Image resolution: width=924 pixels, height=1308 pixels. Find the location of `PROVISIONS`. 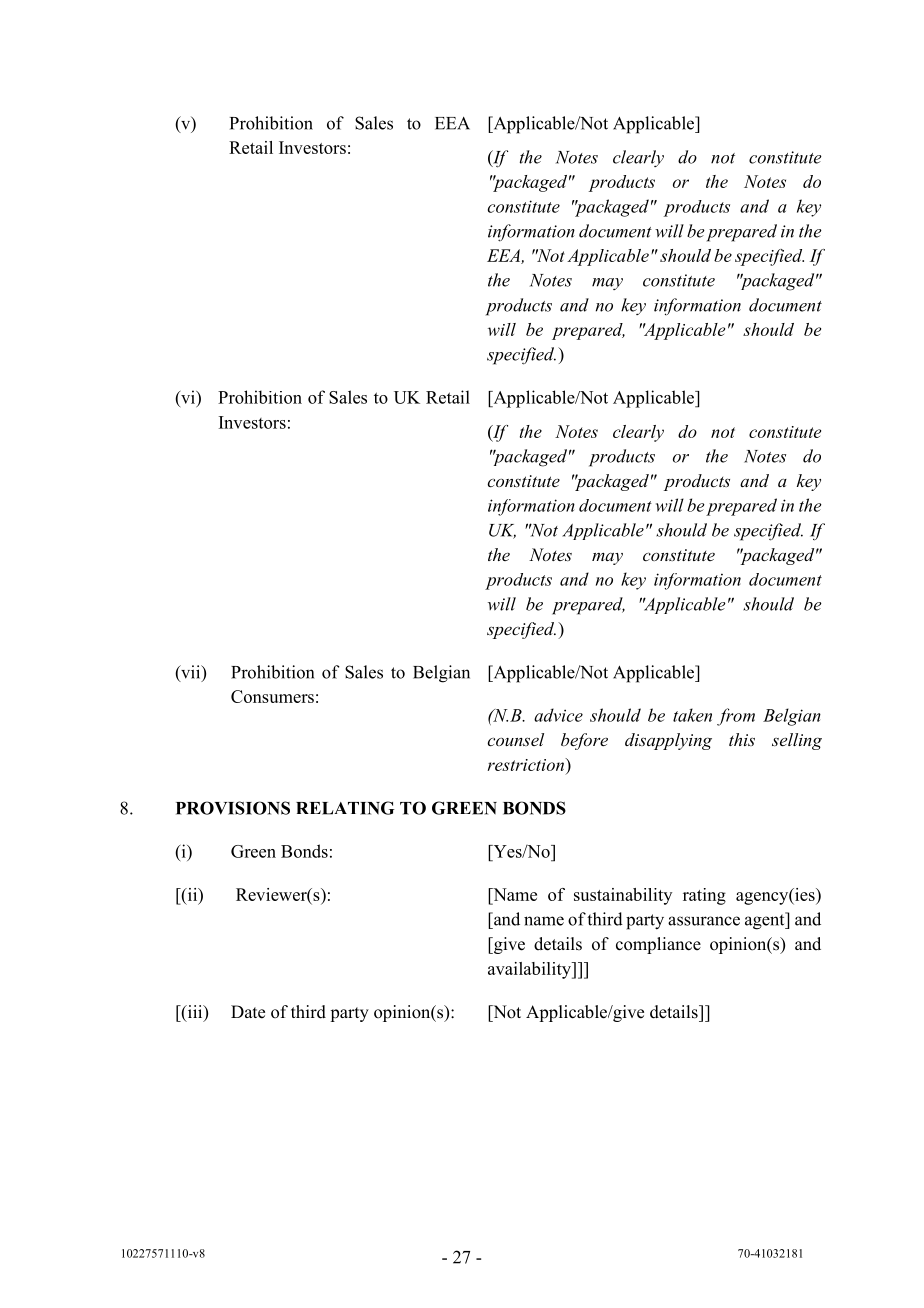

PROVISIONS is located at coordinates (233, 808).
